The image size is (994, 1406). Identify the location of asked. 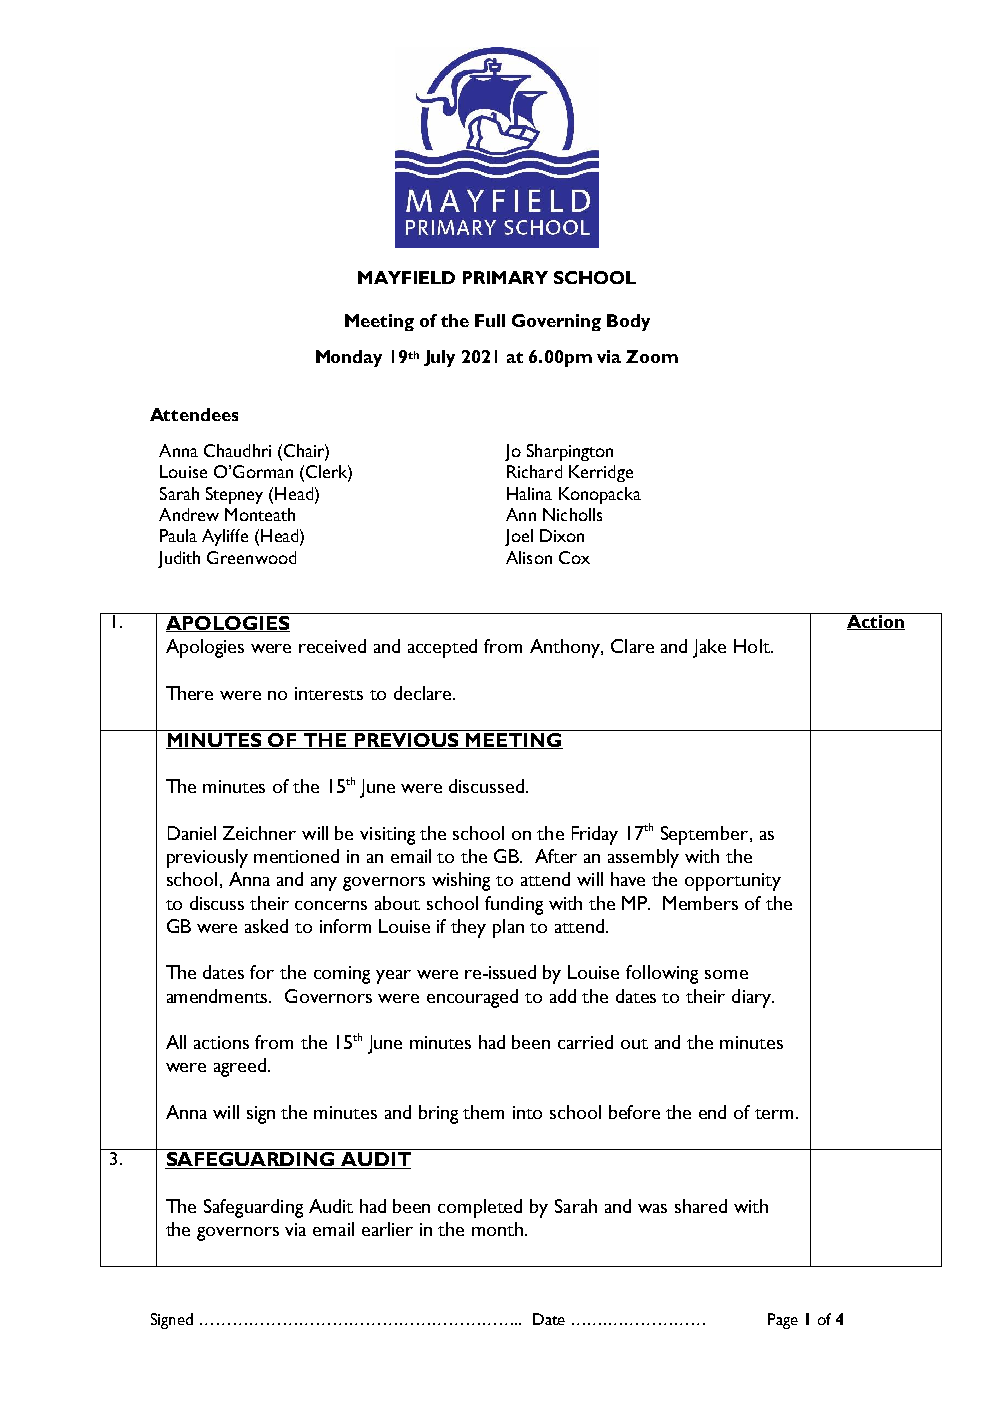
(266, 926).
